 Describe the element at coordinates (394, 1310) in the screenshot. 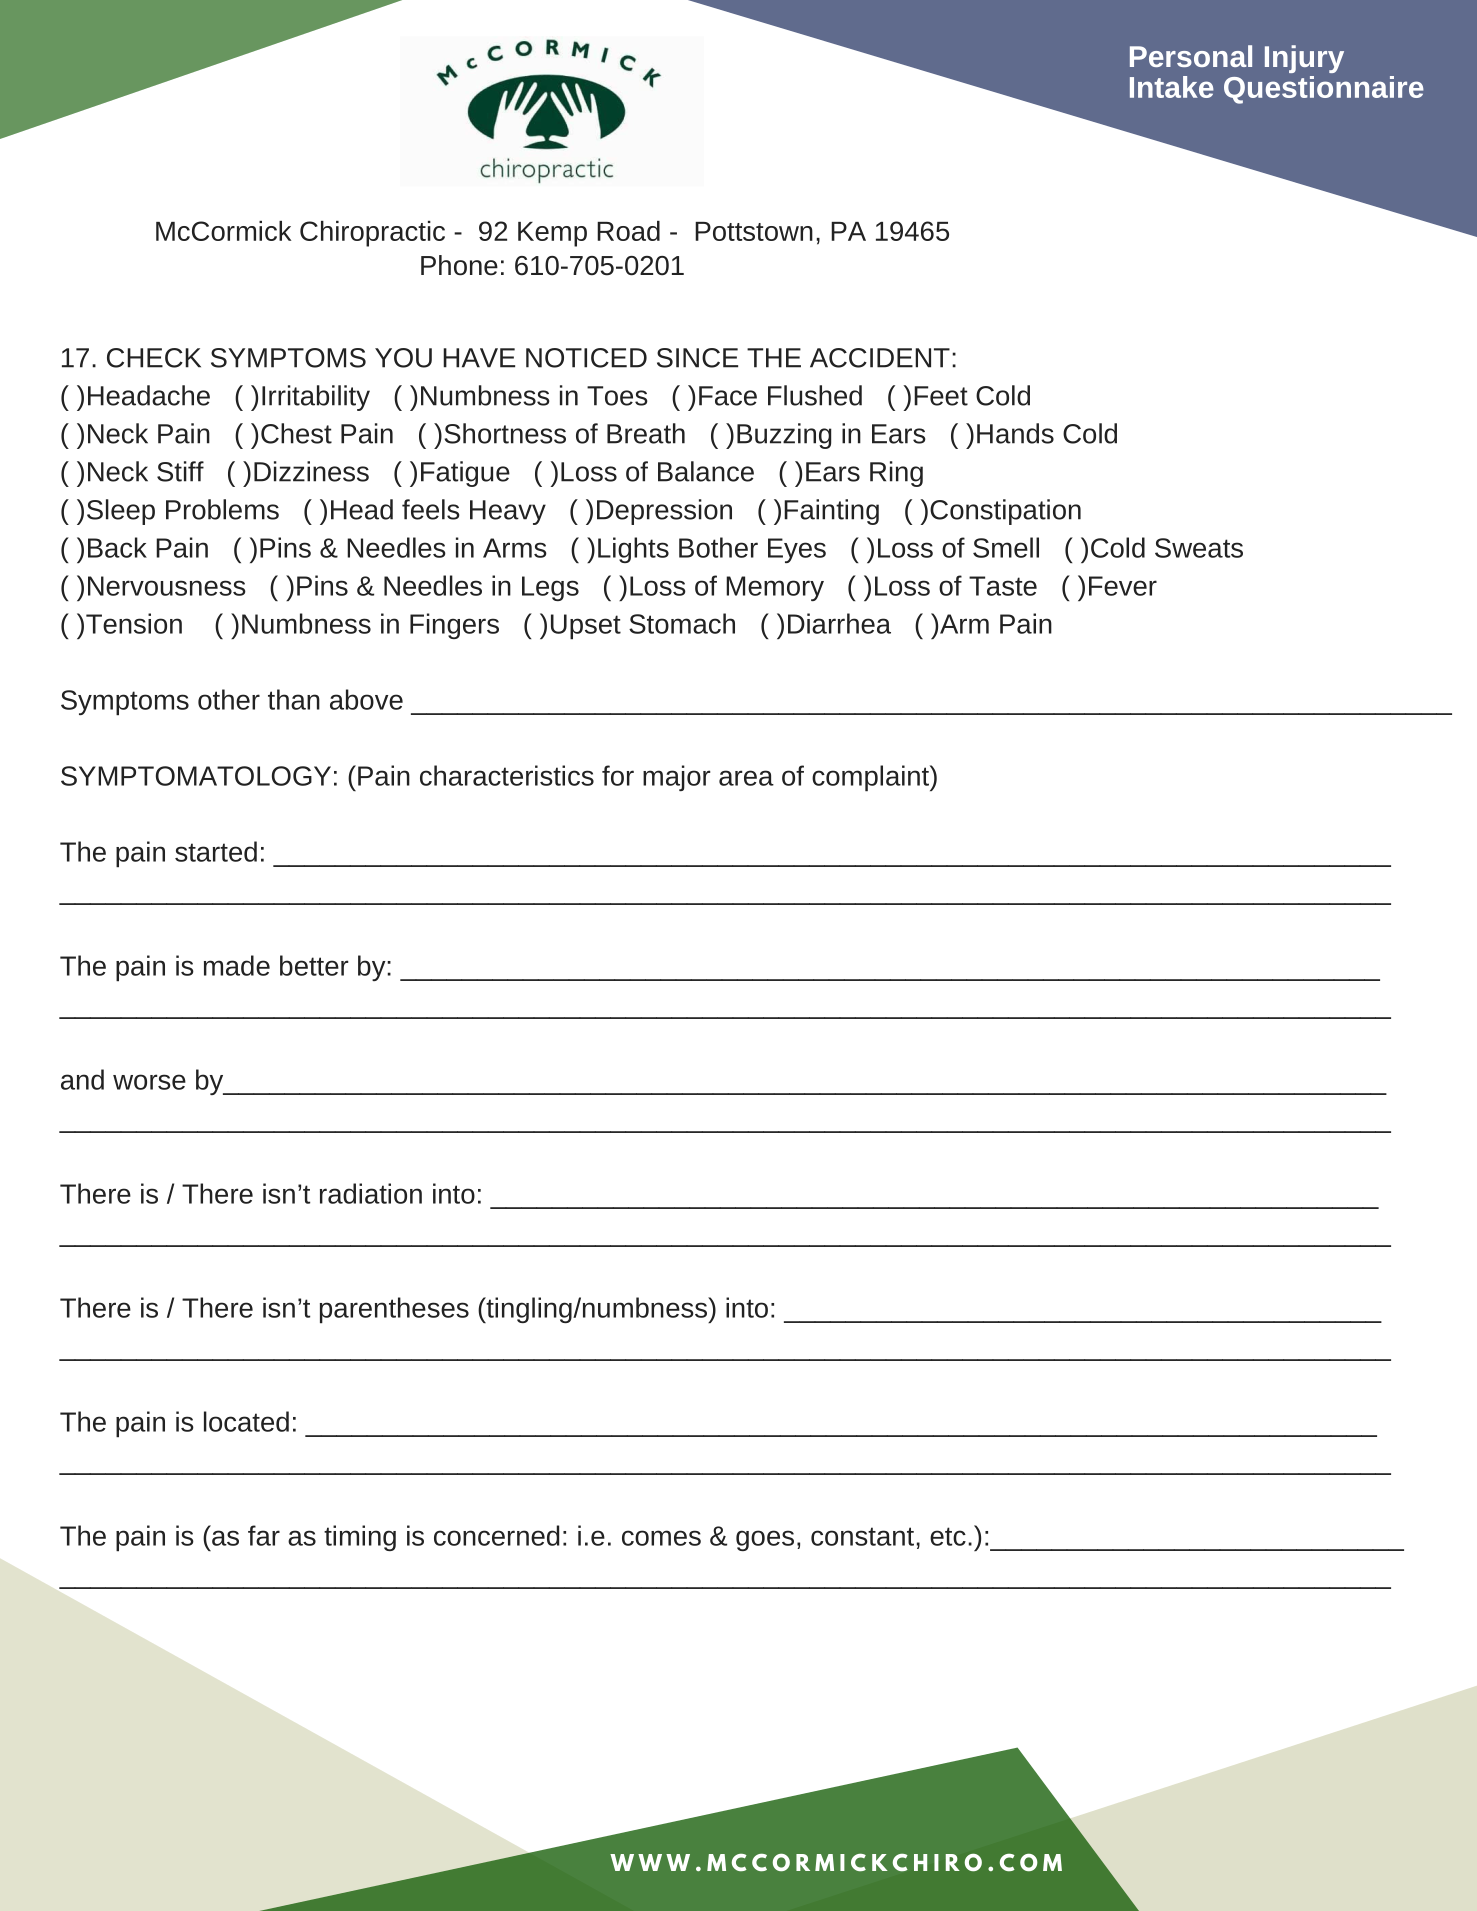

I see `parentheses` at that location.
